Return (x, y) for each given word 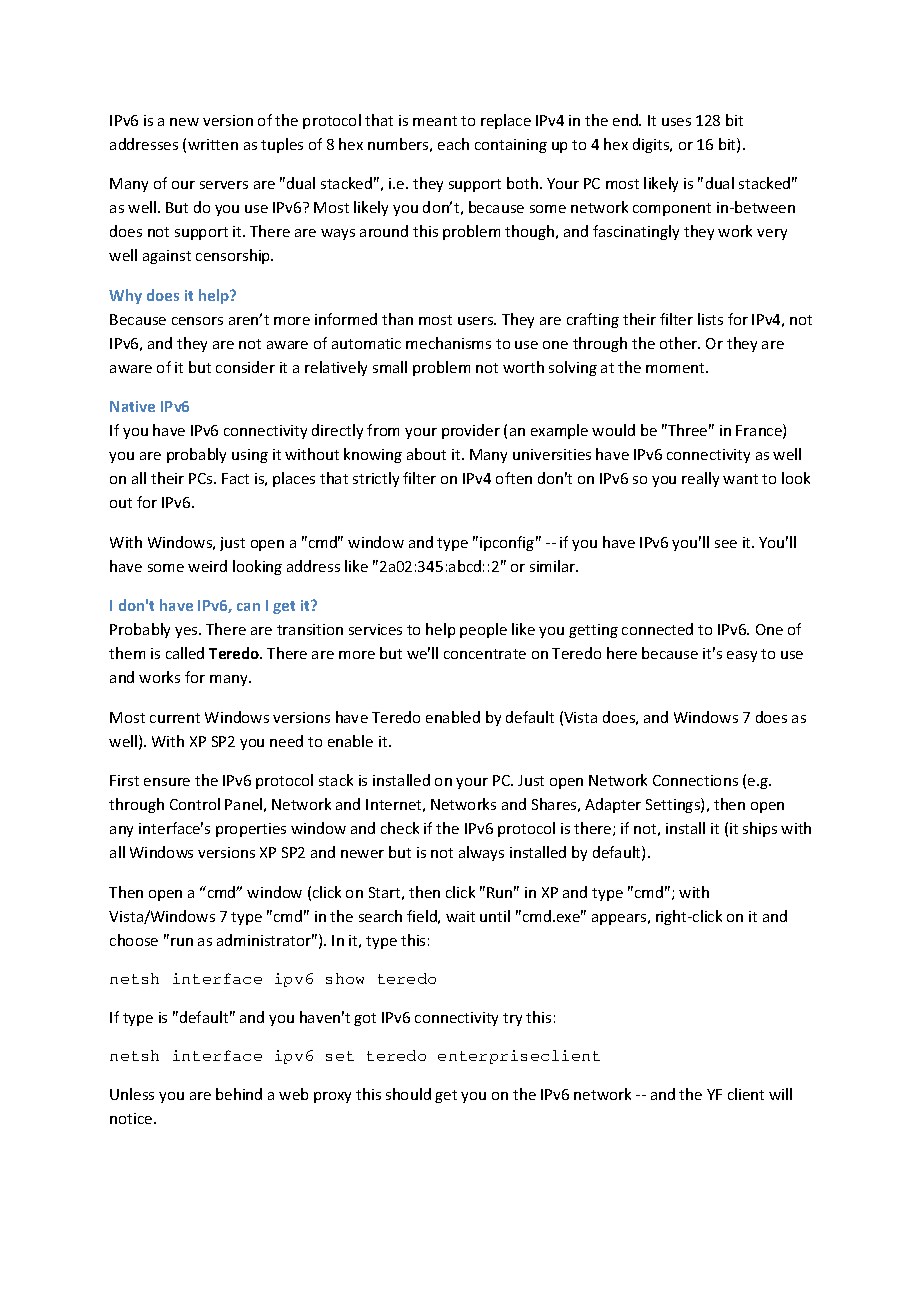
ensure (167, 782)
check (400, 828)
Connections (695, 780)
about (426, 454)
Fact (235, 478)
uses (676, 122)
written (213, 144)
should (408, 1094)
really (700, 479)
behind (239, 1094)
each (453, 144)
